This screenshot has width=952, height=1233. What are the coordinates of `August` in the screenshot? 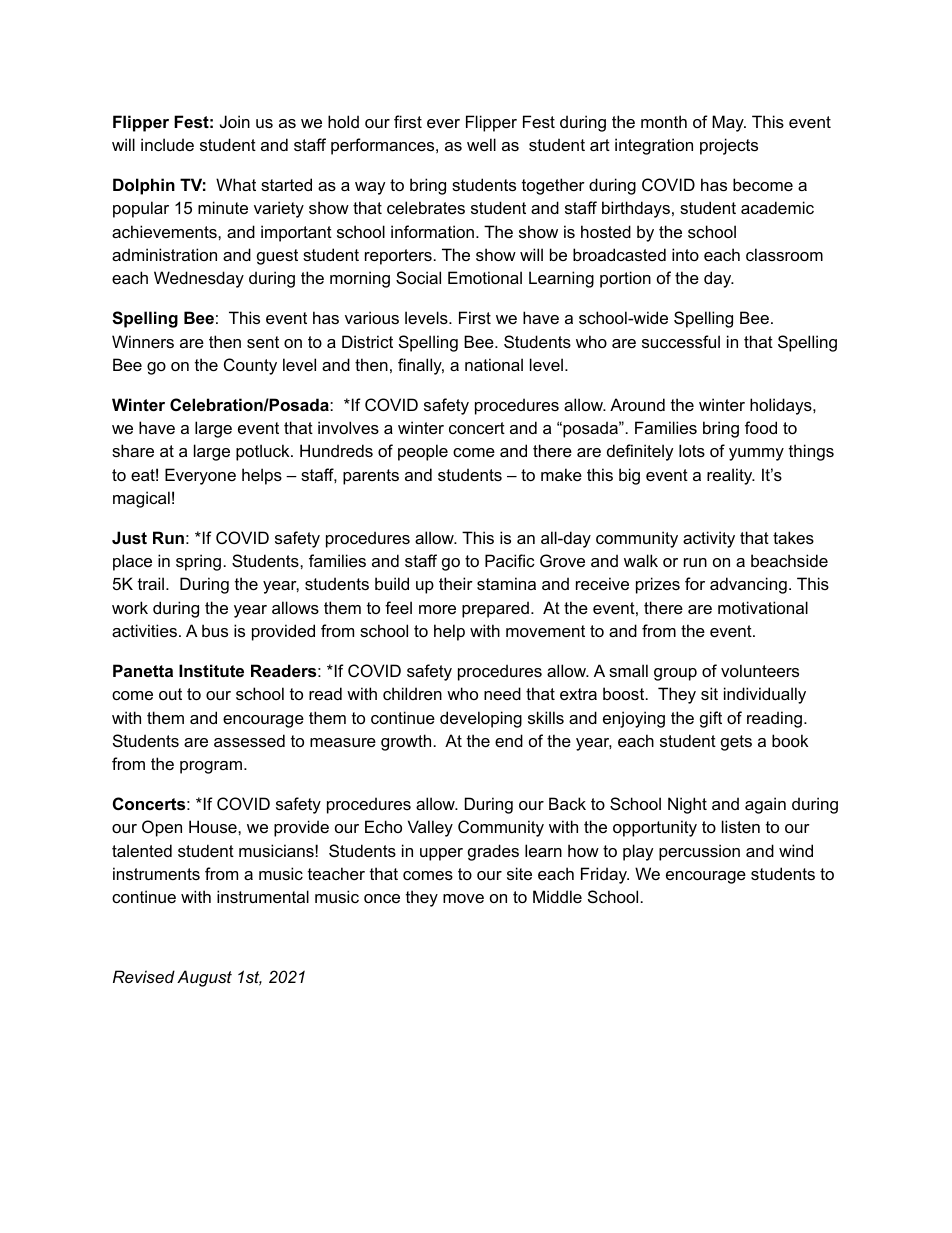 It's located at (204, 978).
